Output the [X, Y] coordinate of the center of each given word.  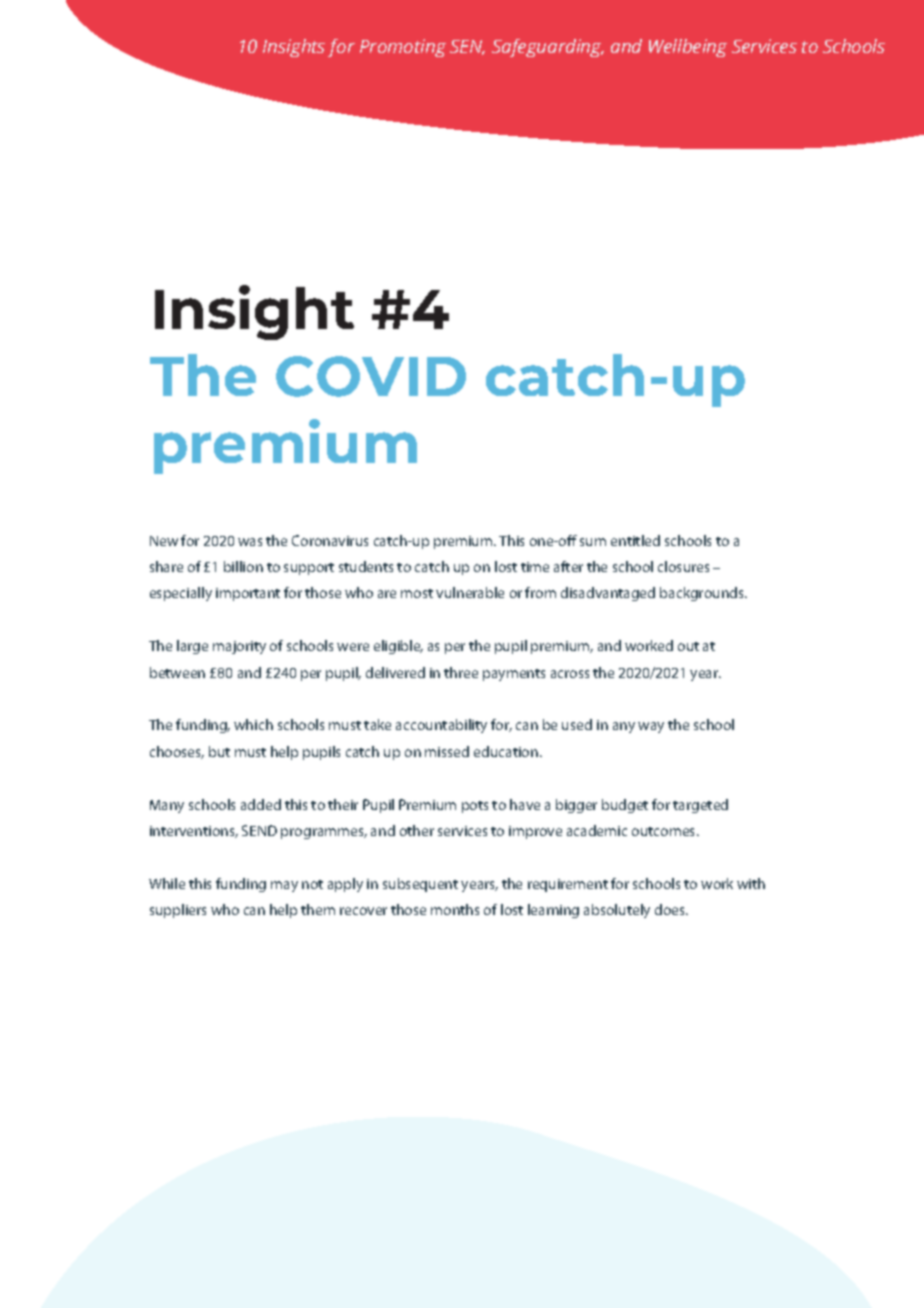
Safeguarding [548, 48]
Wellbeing [688, 48]
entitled [635, 540]
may [284, 886]
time [535, 567]
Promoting [403, 48]
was [250, 542]
